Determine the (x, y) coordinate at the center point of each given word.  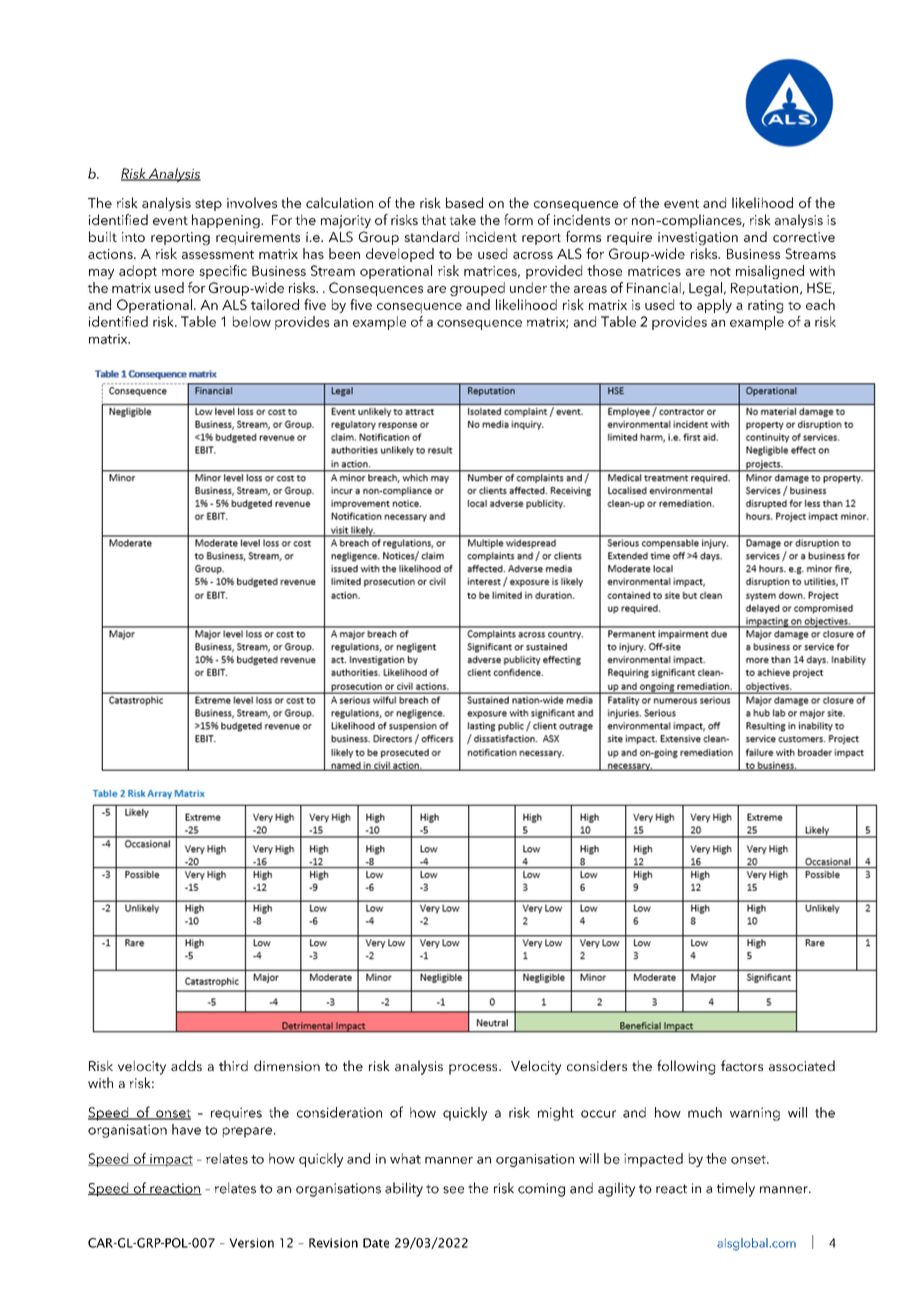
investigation (698, 238)
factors (742, 1065)
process (474, 1069)
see (453, 1190)
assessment (218, 254)
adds (186, 1065)
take (462, 219)
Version (251, 1243)
